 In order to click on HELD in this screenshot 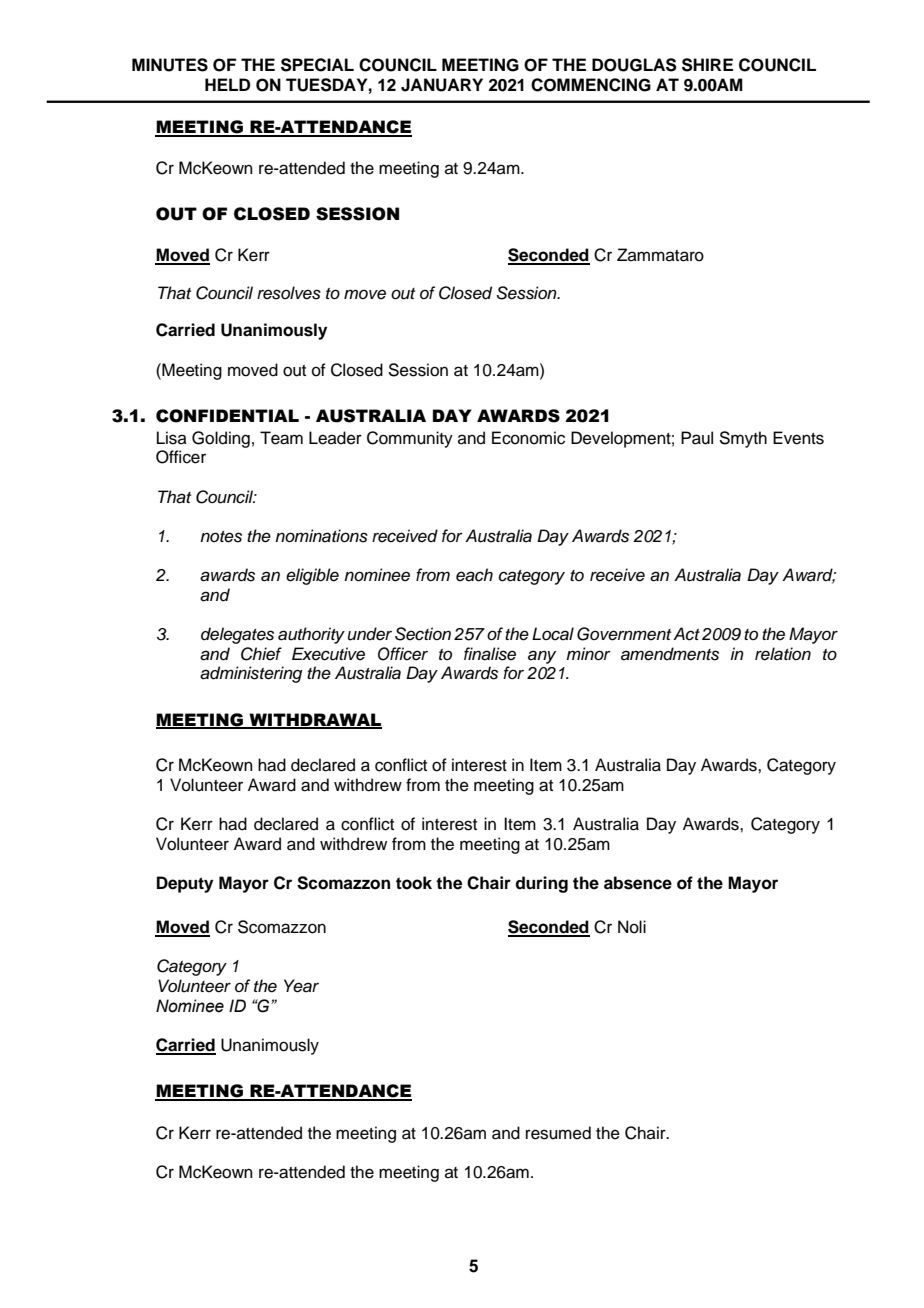, I will do `click(227, 84)`.
